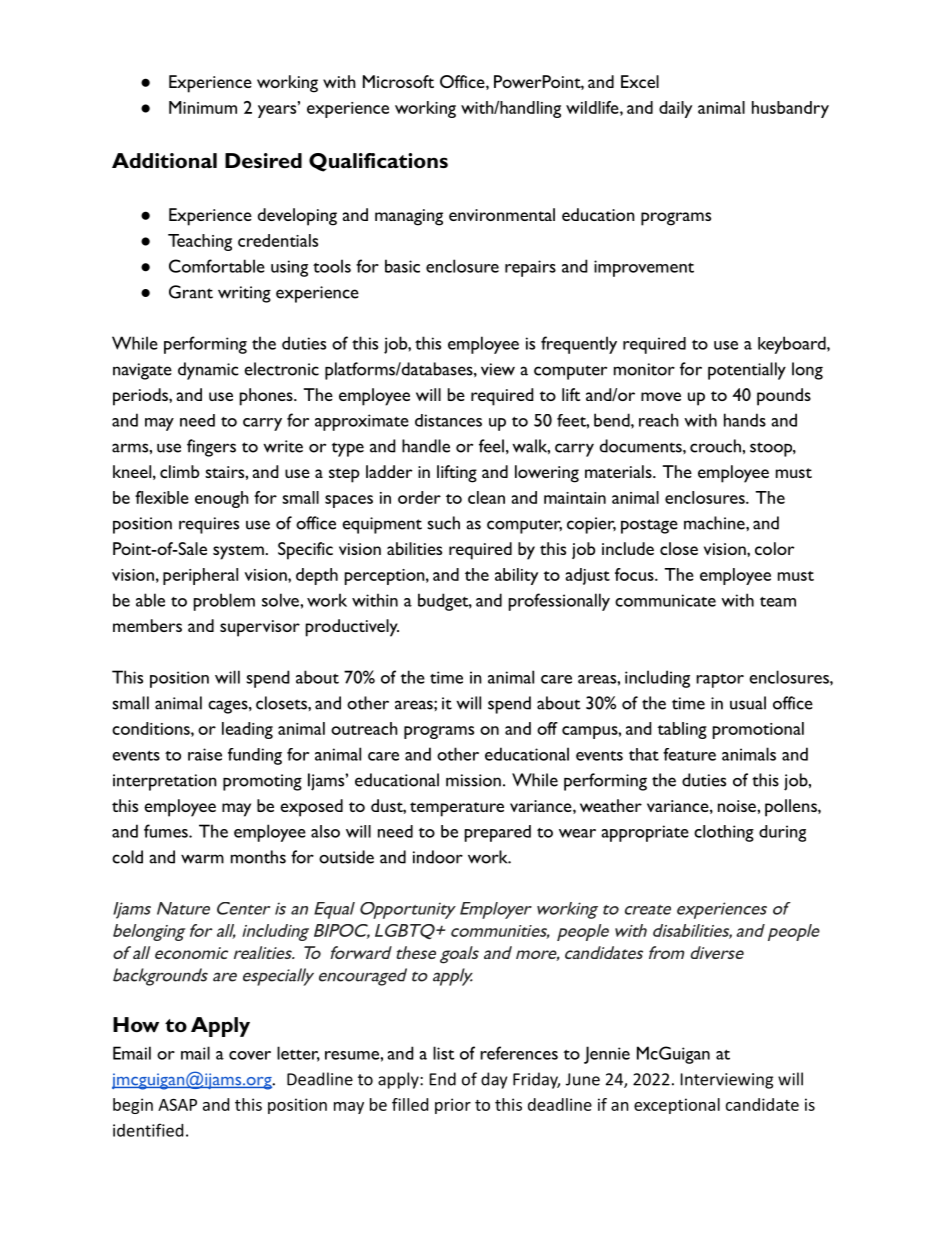  I want to click on problem, so click(224, 602).
